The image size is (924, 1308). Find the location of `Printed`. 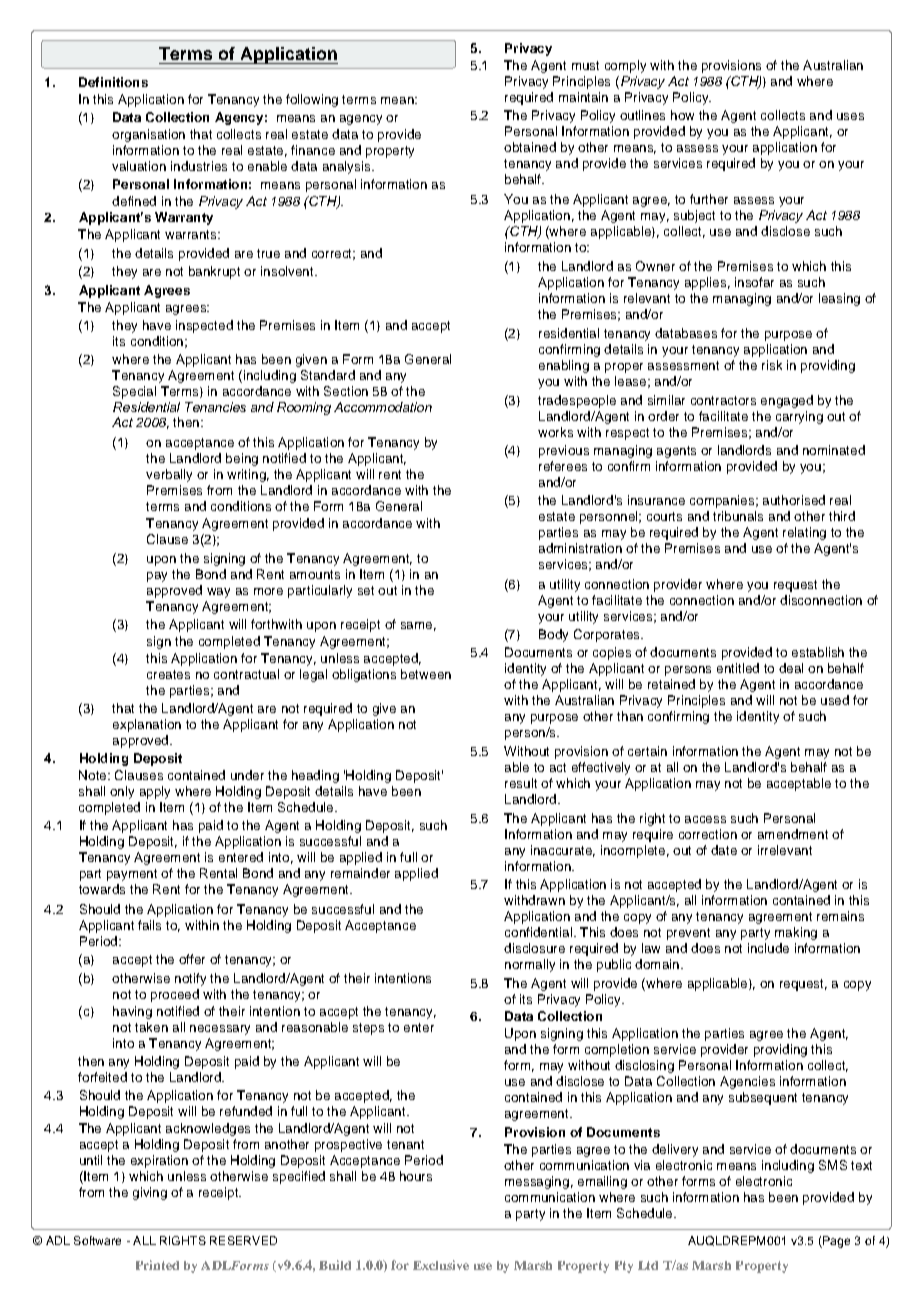

Printed is located at coordinates (157, 1265).
